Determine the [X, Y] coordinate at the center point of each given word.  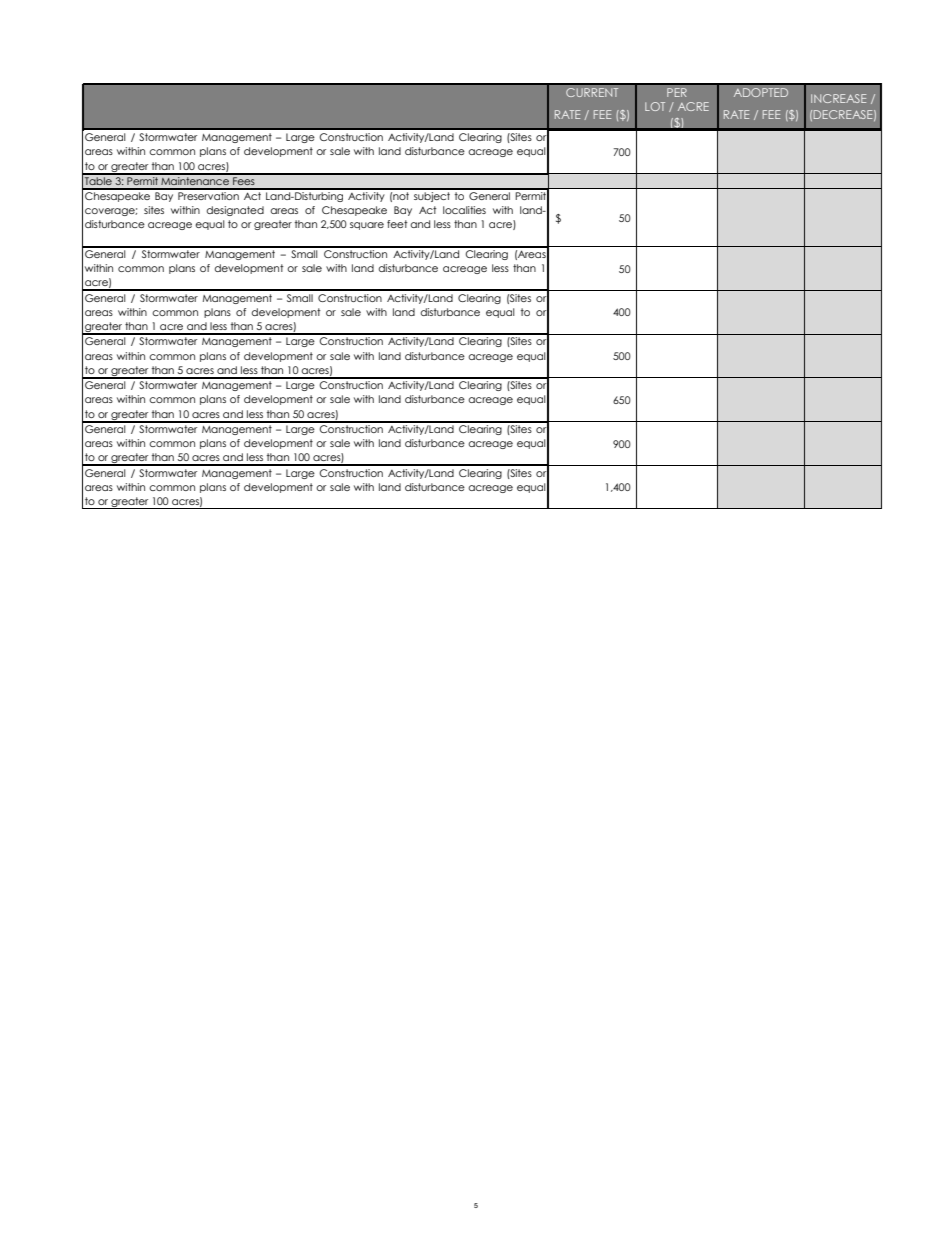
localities [464, 210]
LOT [655, 106]
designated [235, 211]
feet [397, 224]
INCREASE [838, 98]
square [367, 226]
